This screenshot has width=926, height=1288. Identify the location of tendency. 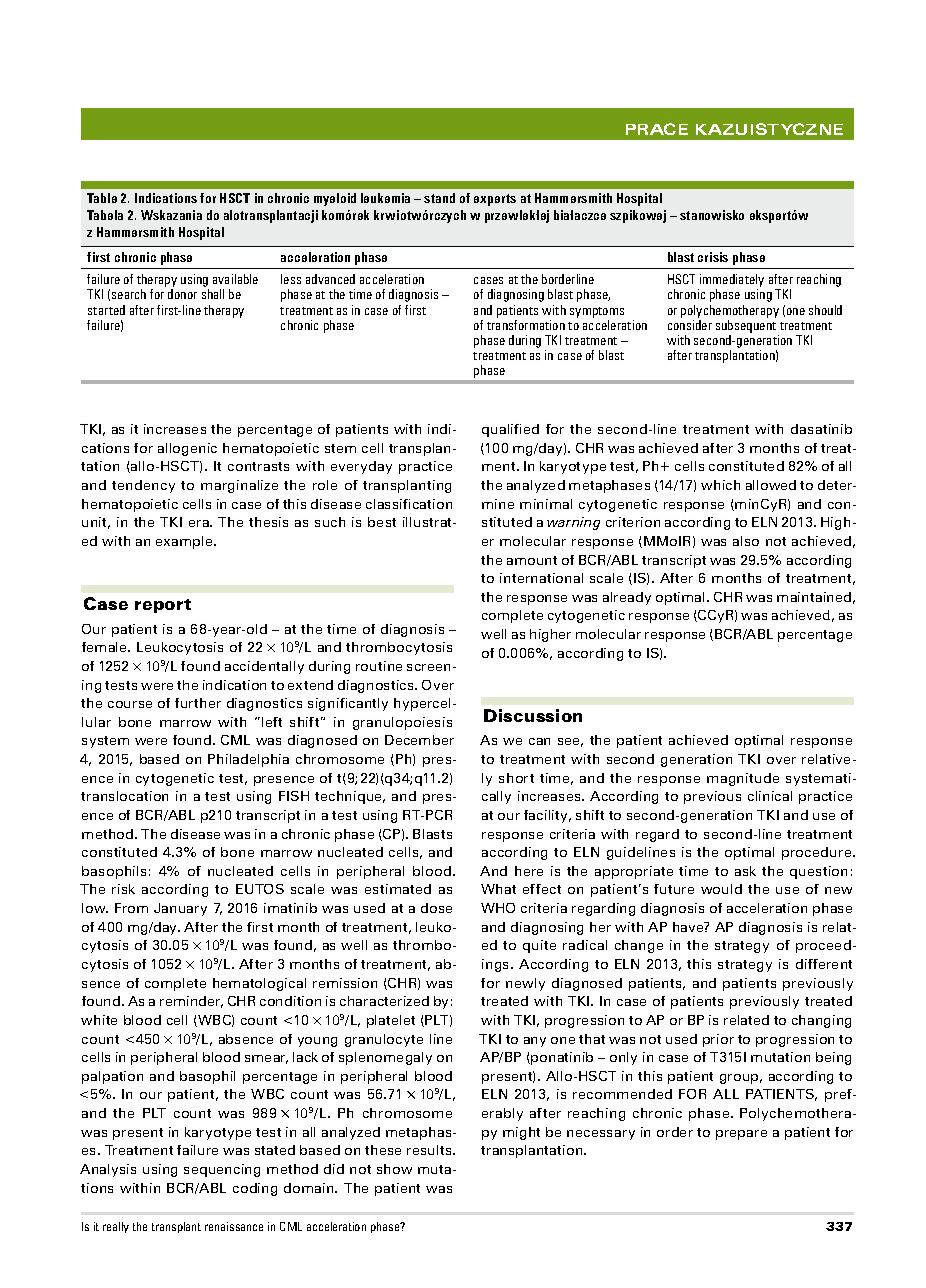
(143, 486).
